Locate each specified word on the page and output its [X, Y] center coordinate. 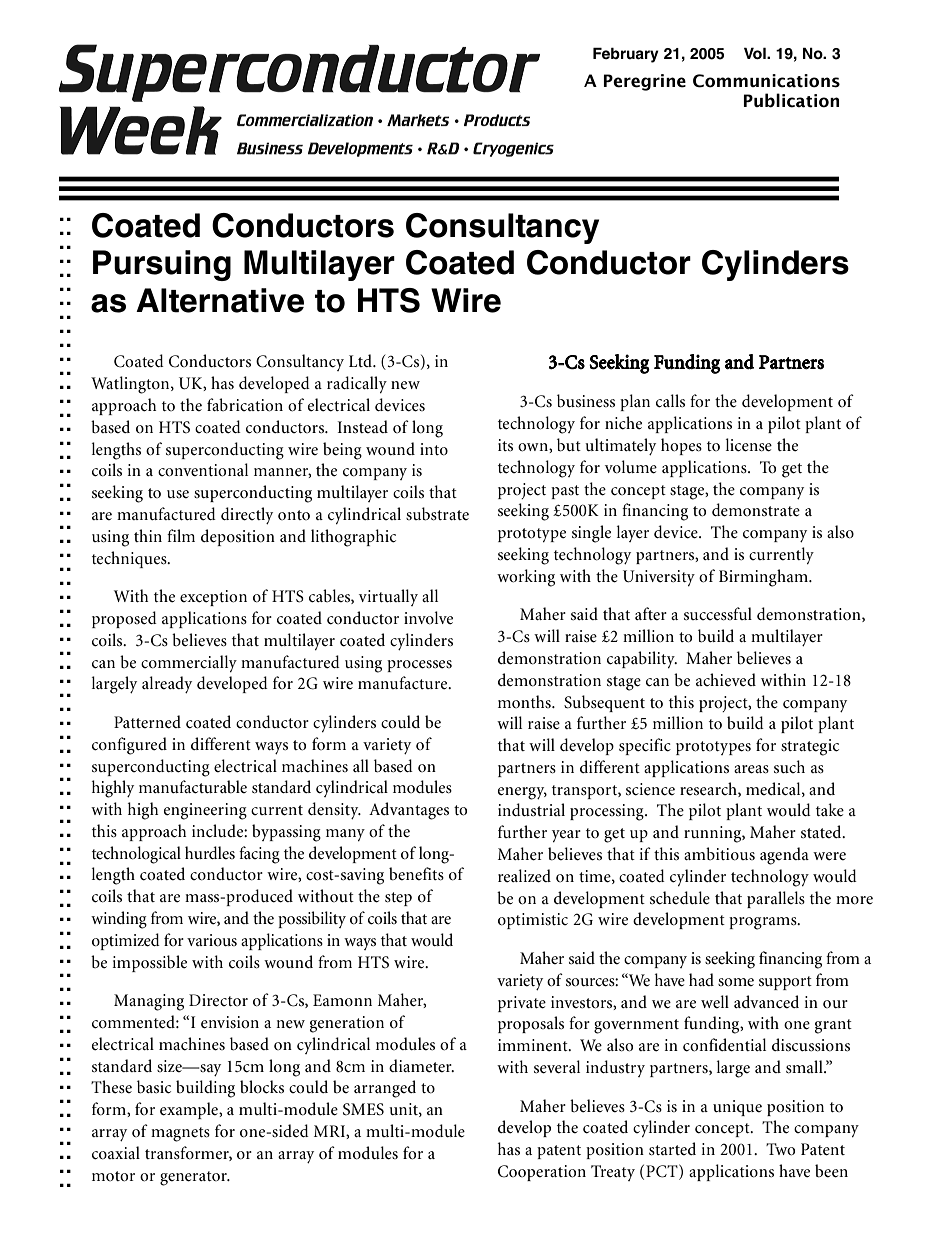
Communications [766, 81]
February [626, 55]
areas [751, 769]
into [434, 449]
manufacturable [193, 787]
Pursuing [162, 265]
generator [194, 1178]
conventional [203, 470]
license [749, 445]
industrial [531, 809]
